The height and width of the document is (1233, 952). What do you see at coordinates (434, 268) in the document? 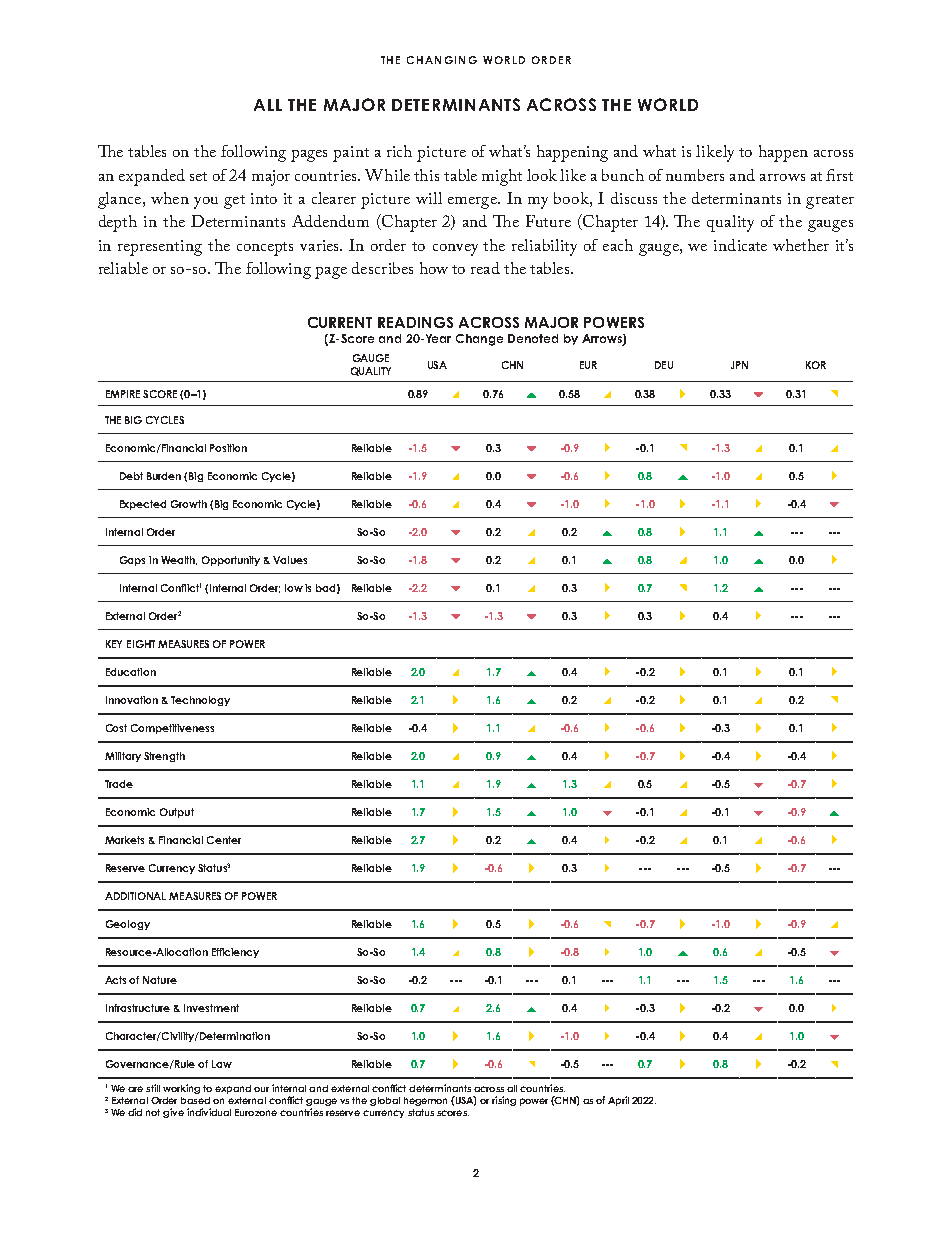
I see `how` at bounding box center [434, 268].
